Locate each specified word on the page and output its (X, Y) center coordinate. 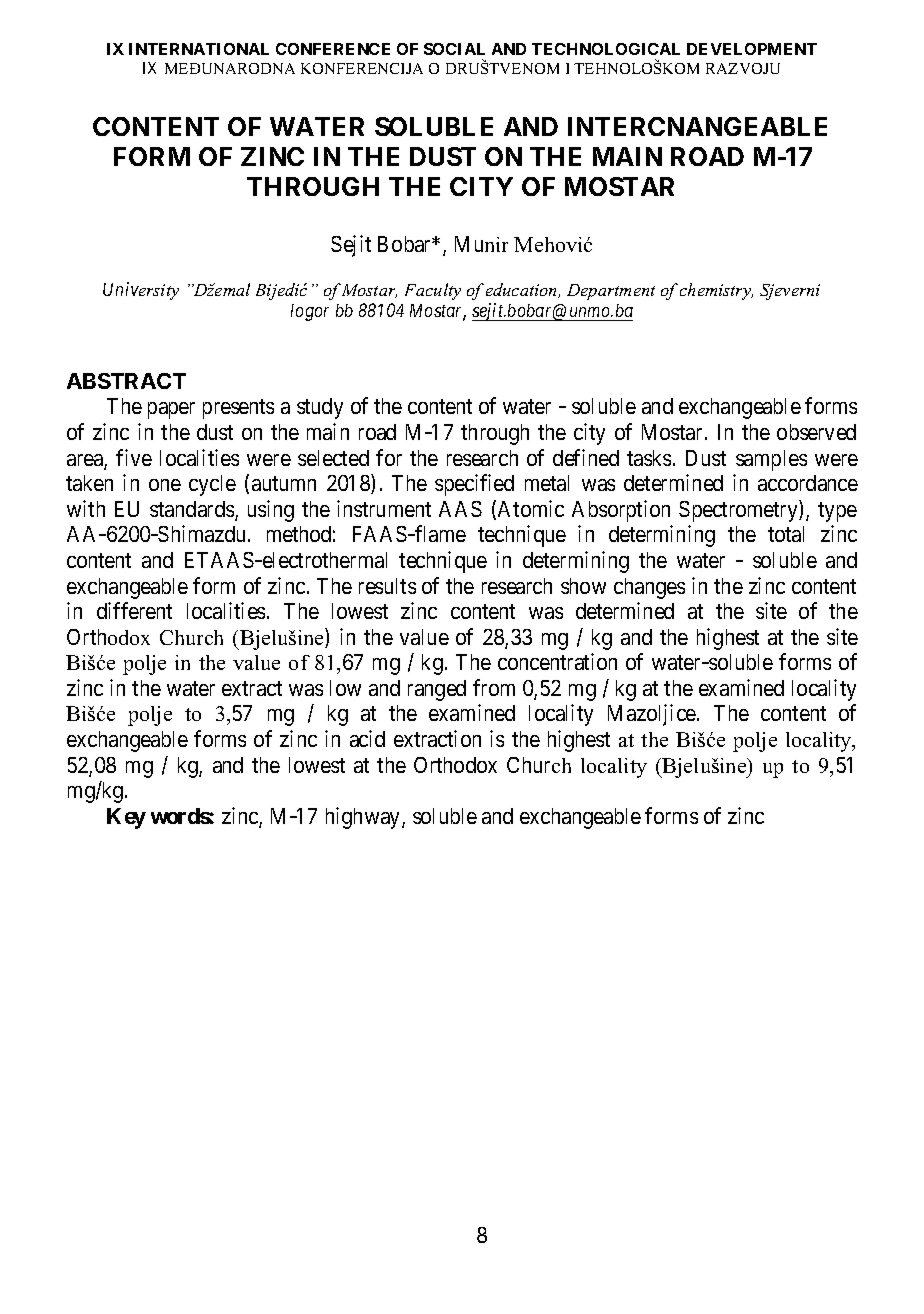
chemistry (716, 291)
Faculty (433, 291)
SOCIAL (454, 49)
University (141, 291)
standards (193, 510)
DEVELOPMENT (752, 49)
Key (126, 818)
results (387, 586)
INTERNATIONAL (199, 49)
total (786, 534)
